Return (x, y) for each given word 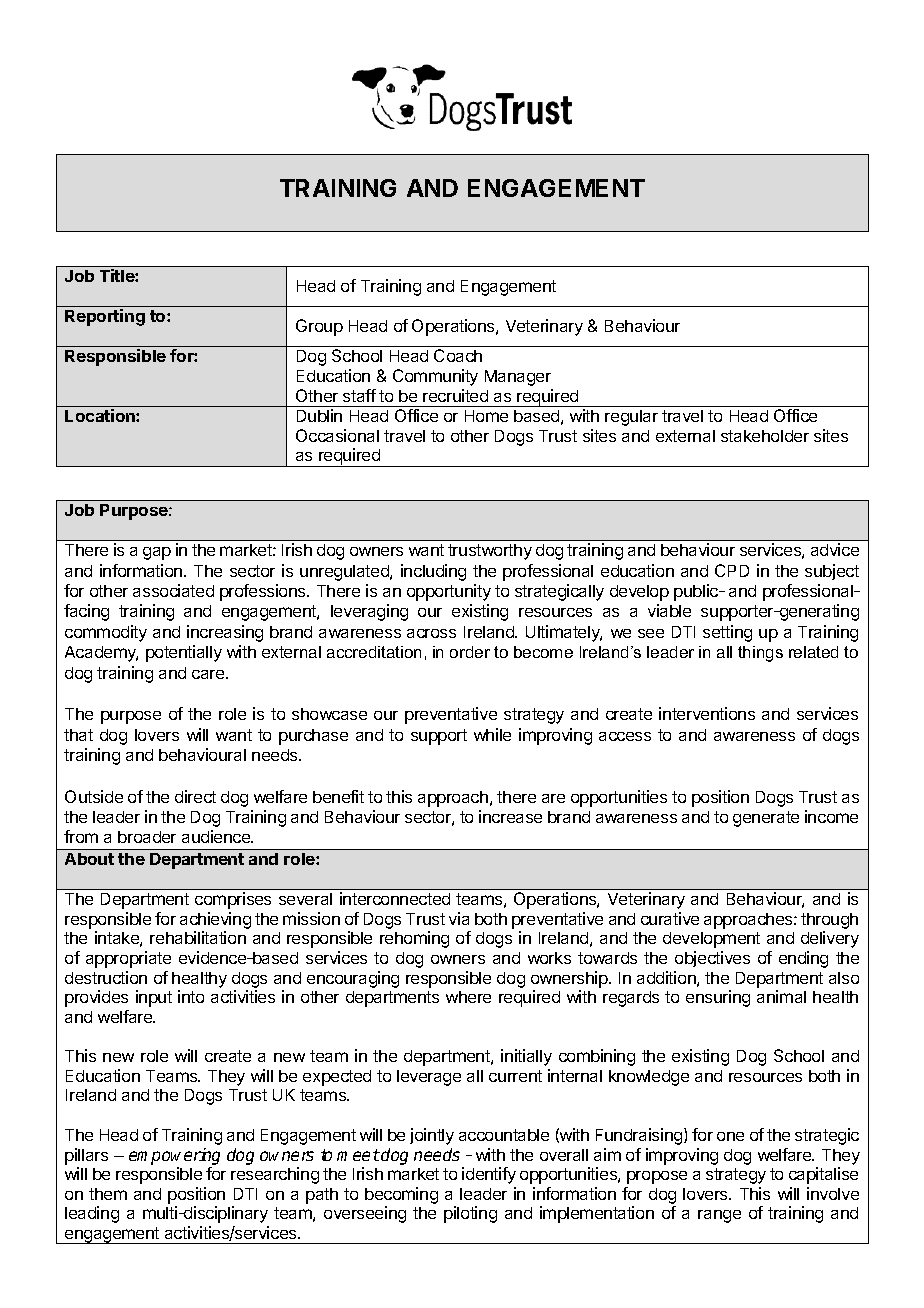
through (829, 921)
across (431, 633)
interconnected (395, 898)
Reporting (105, 317)
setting (727, 633)
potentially (184, 653)
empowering (174, 1156)
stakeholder (765, 436)
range (719, 1216)
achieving (215, 920)
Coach (458, 355)
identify (489, 1175)
